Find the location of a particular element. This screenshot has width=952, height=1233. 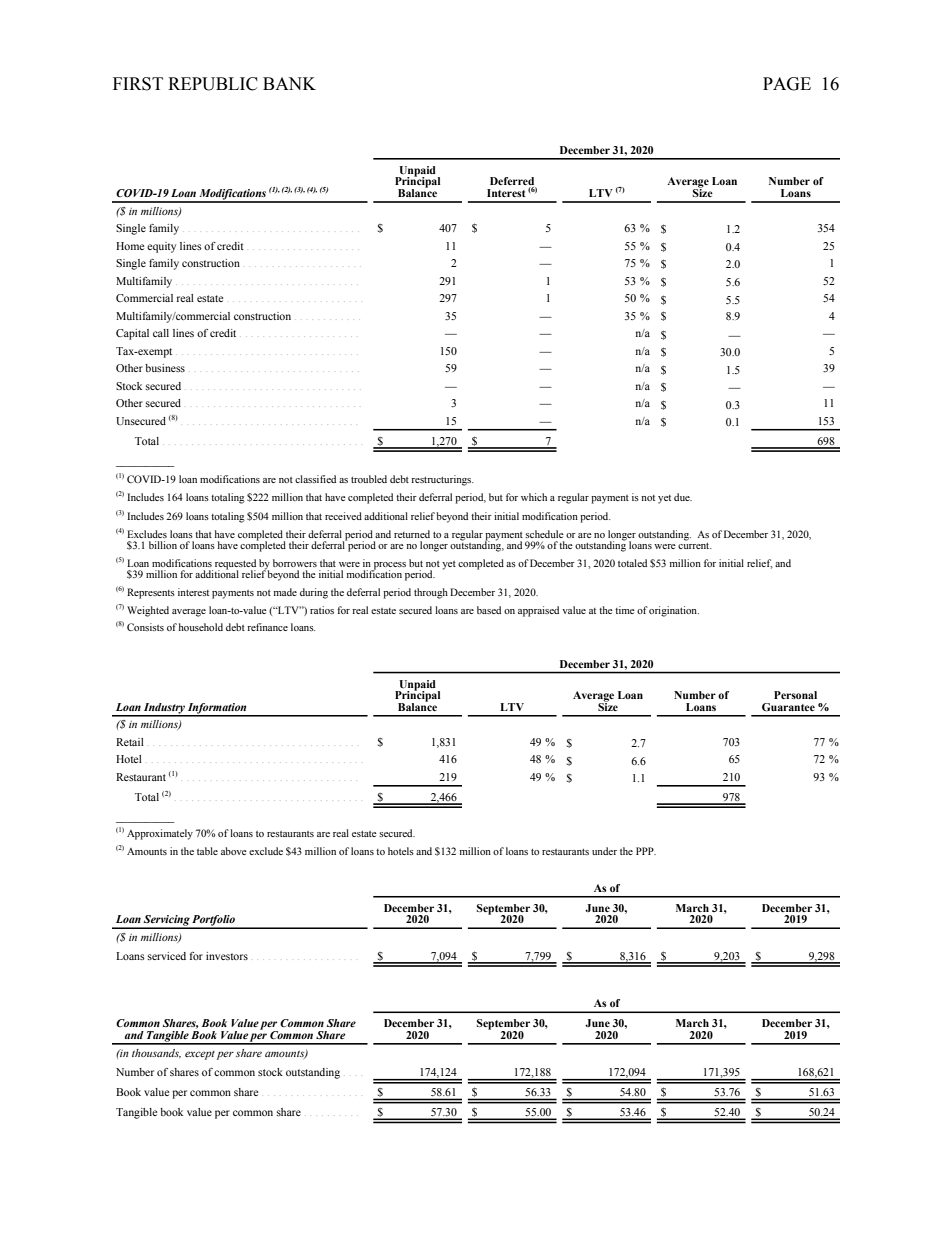

Information is located at coordinates (217, 709).
